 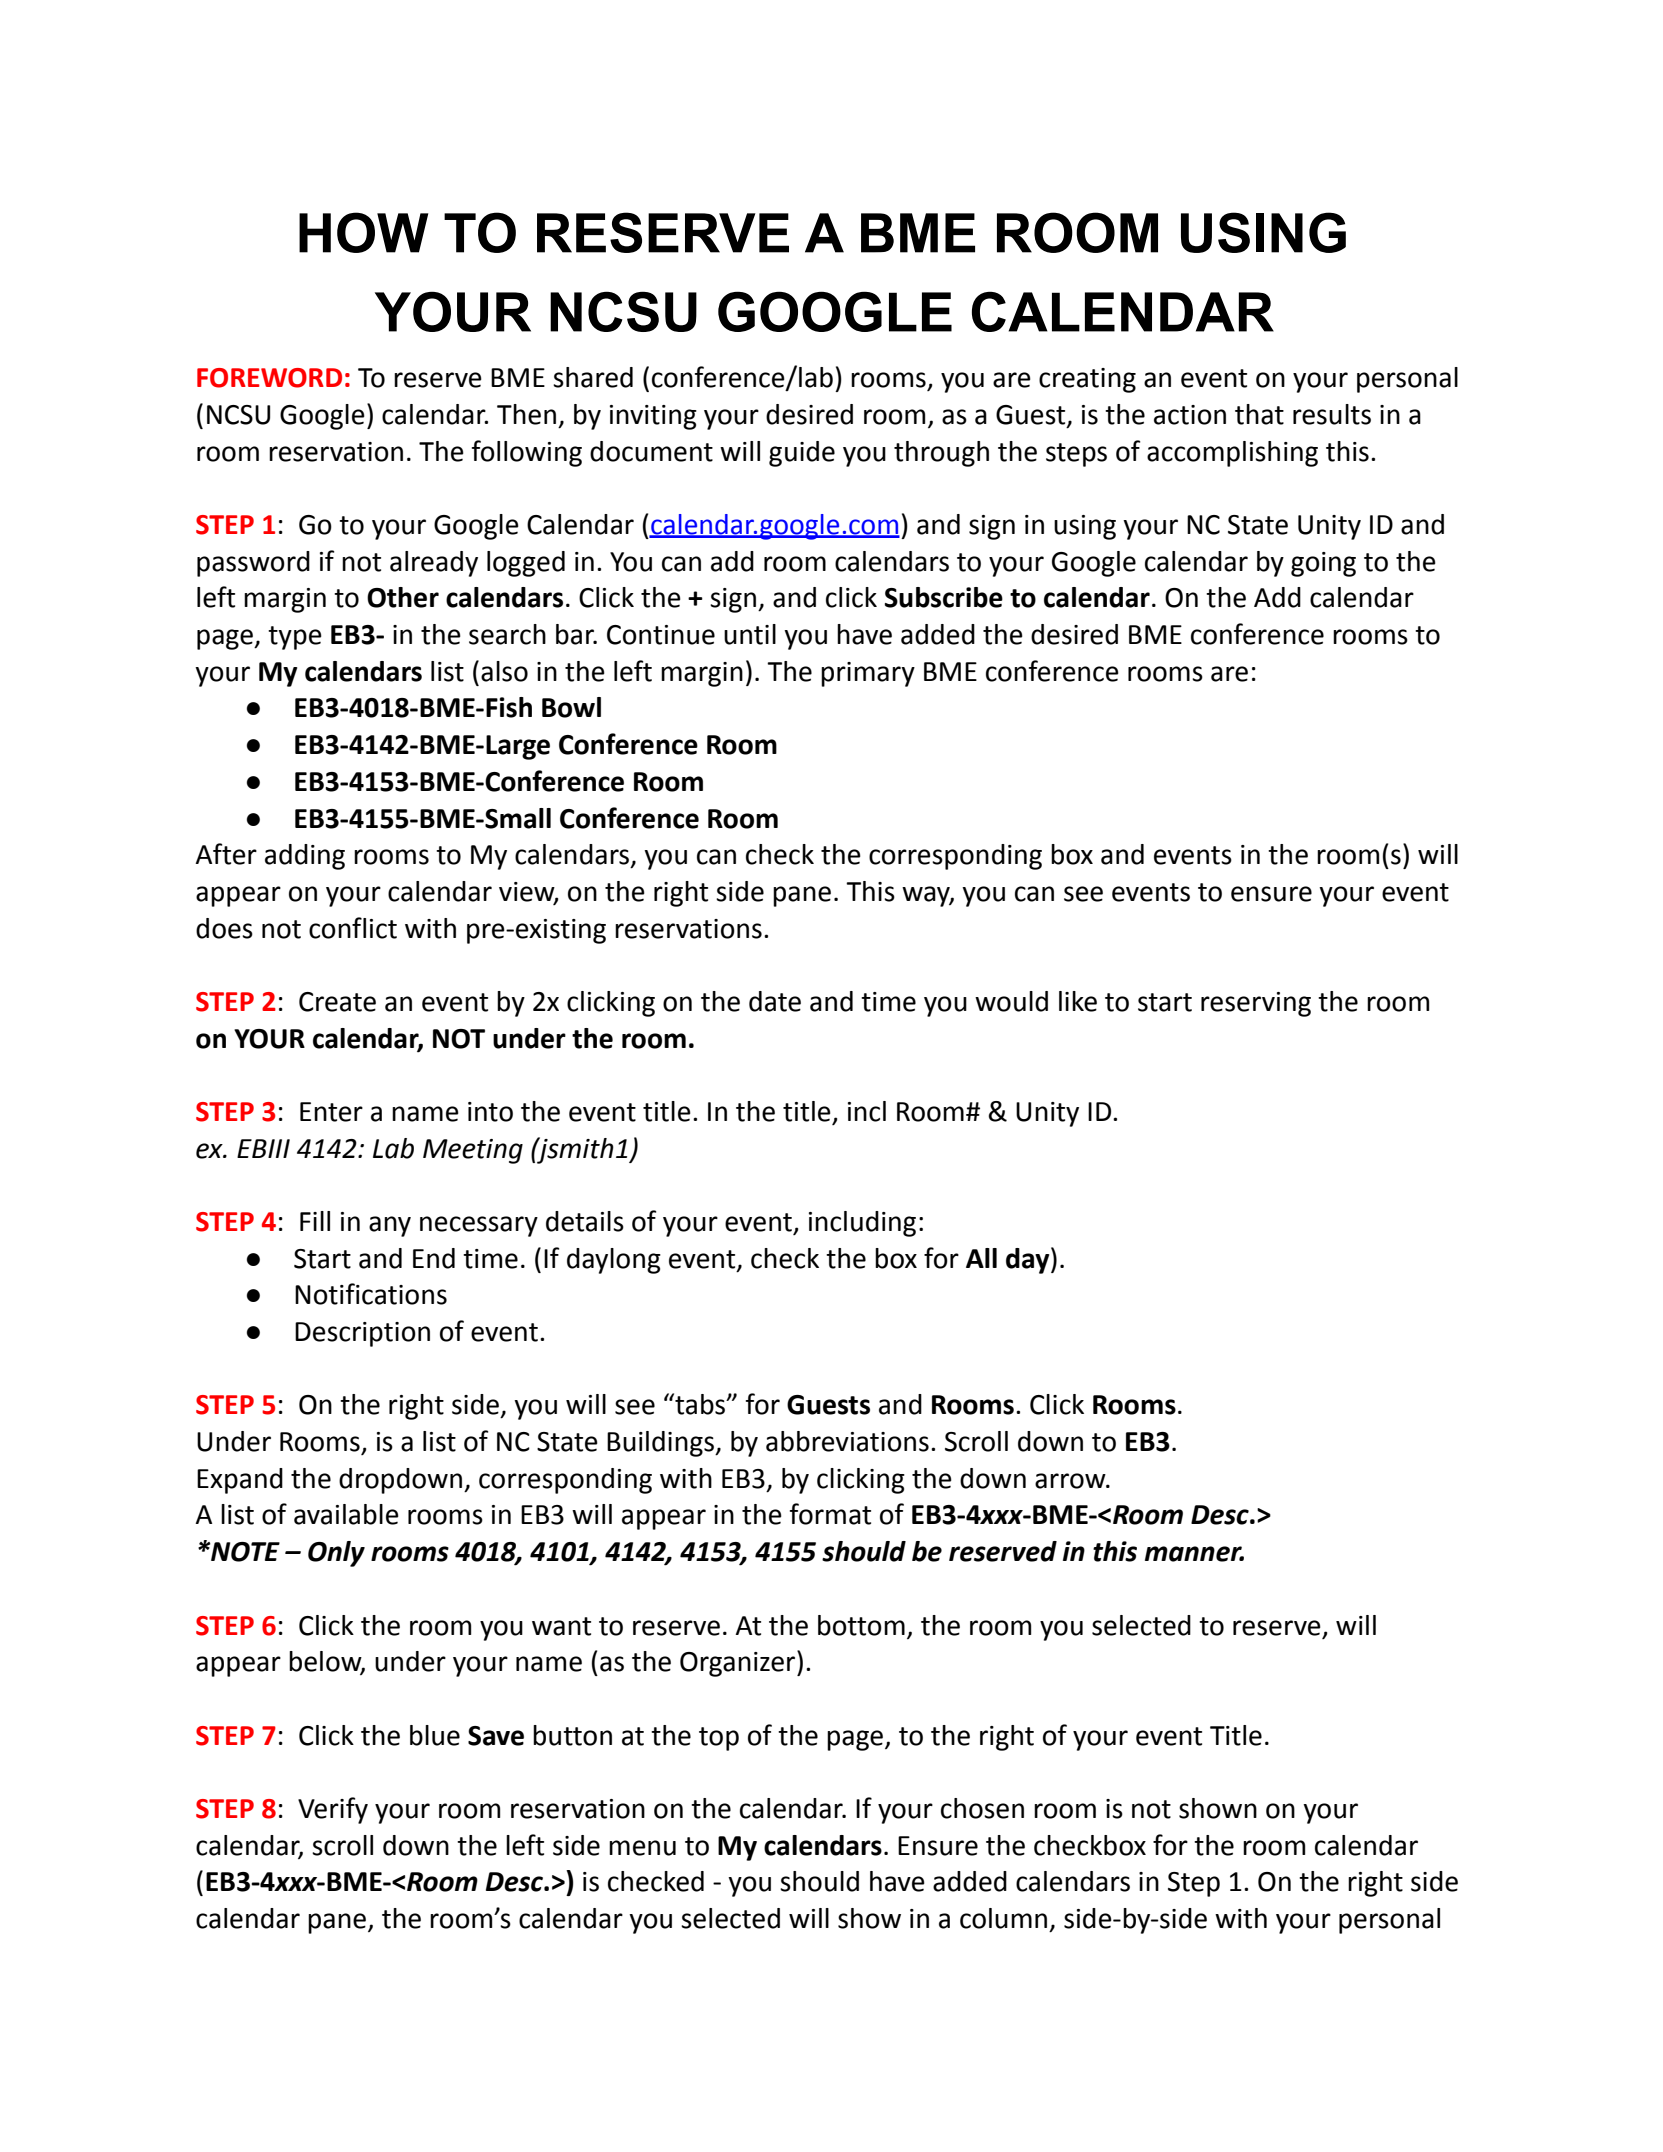 I want to click on abbreviations, so click(x=847, y=1441).
